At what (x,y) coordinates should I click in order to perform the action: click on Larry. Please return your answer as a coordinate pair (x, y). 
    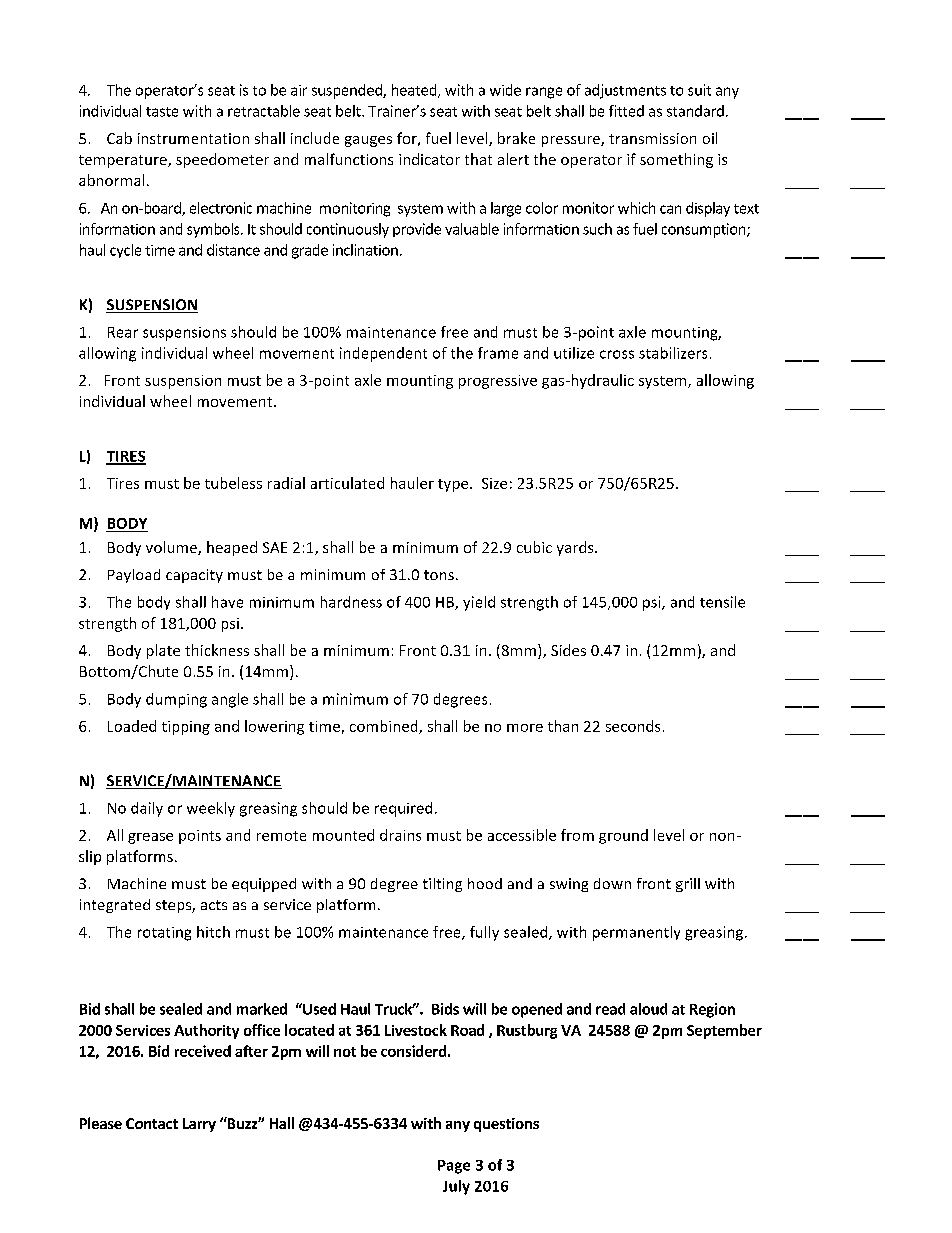
    Looking at the image, I should click on (199, 1125).
